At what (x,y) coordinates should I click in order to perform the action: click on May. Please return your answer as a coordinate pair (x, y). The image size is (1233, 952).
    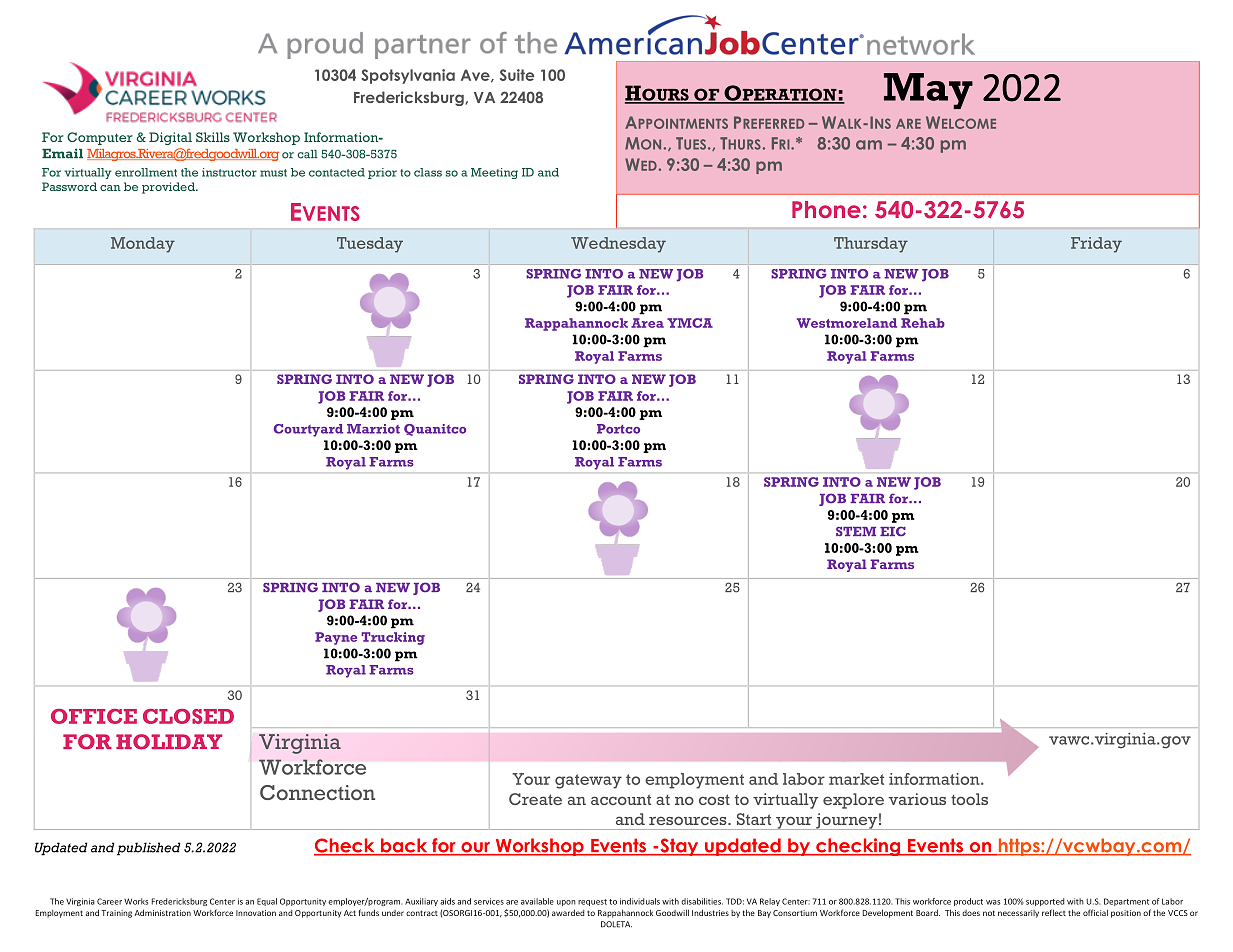
    Looking at the image, I should click on (928, 91).
